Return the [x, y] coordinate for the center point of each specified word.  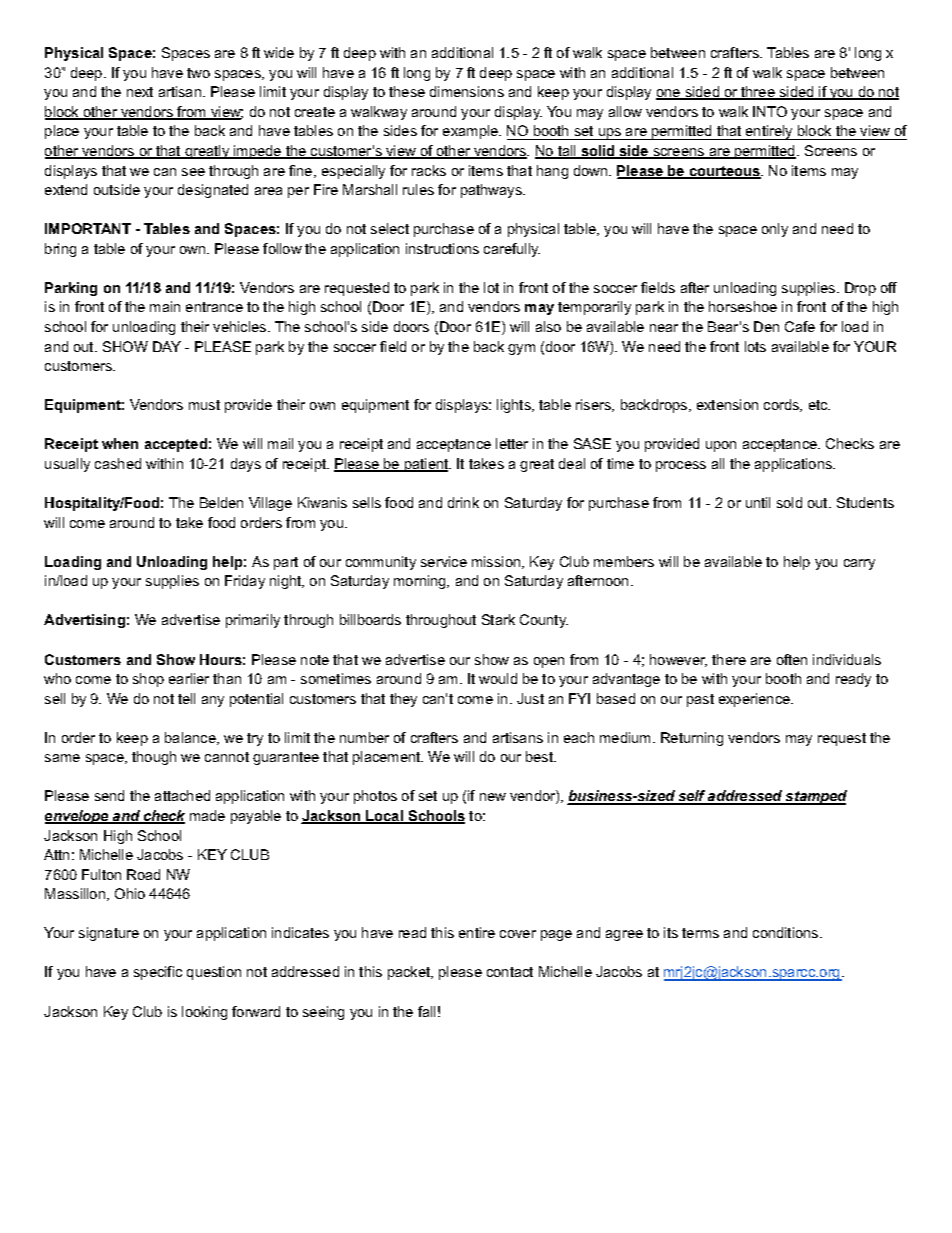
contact [510, 972]
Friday [245, 582]
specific [158, 973]
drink [463, 502]
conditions [787, 932]
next [140, 92]
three [758, 93]
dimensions [467, 91]
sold [789, 502]
